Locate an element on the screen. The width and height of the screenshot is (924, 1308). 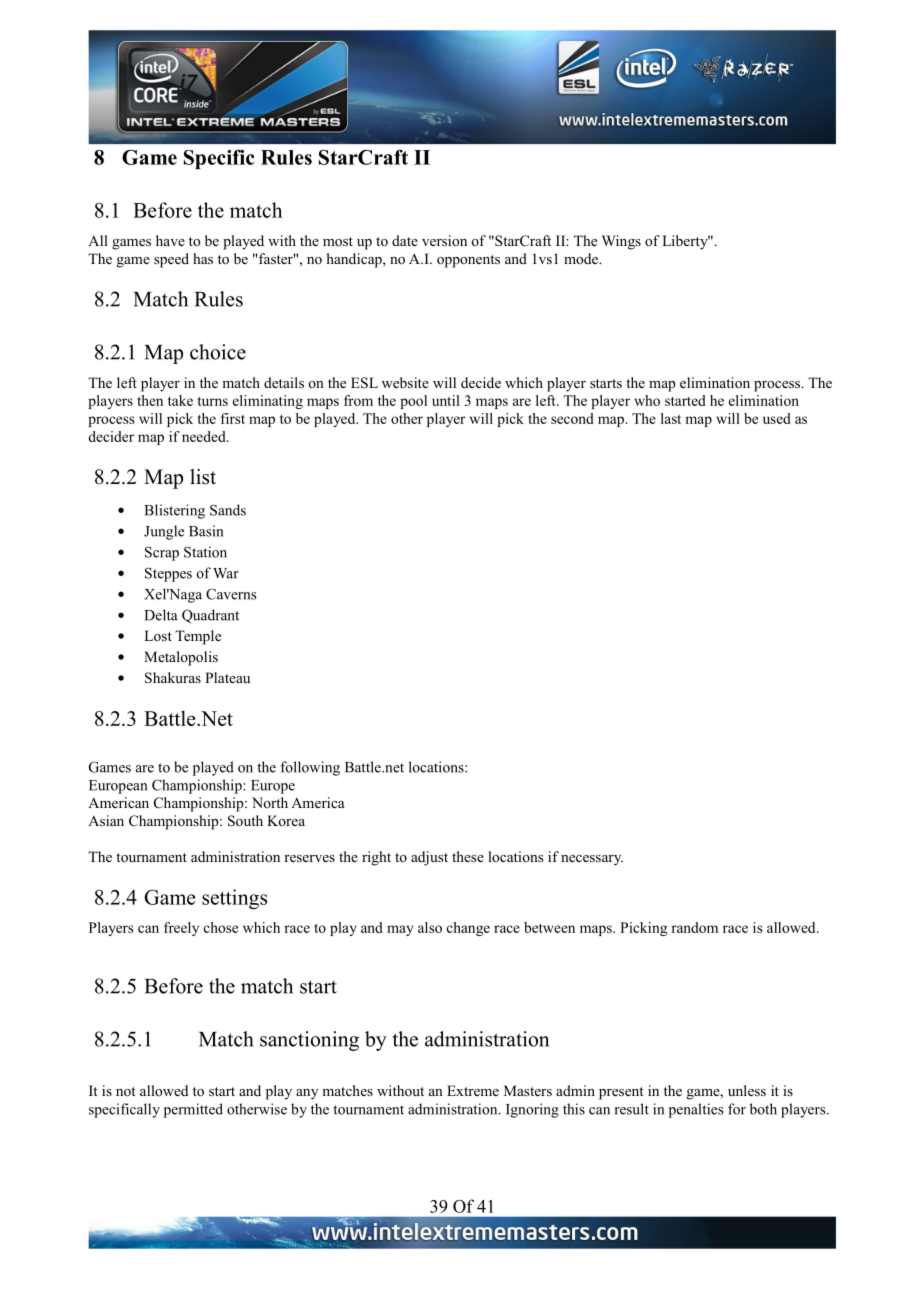
until is located at coordinates (446, 400).
